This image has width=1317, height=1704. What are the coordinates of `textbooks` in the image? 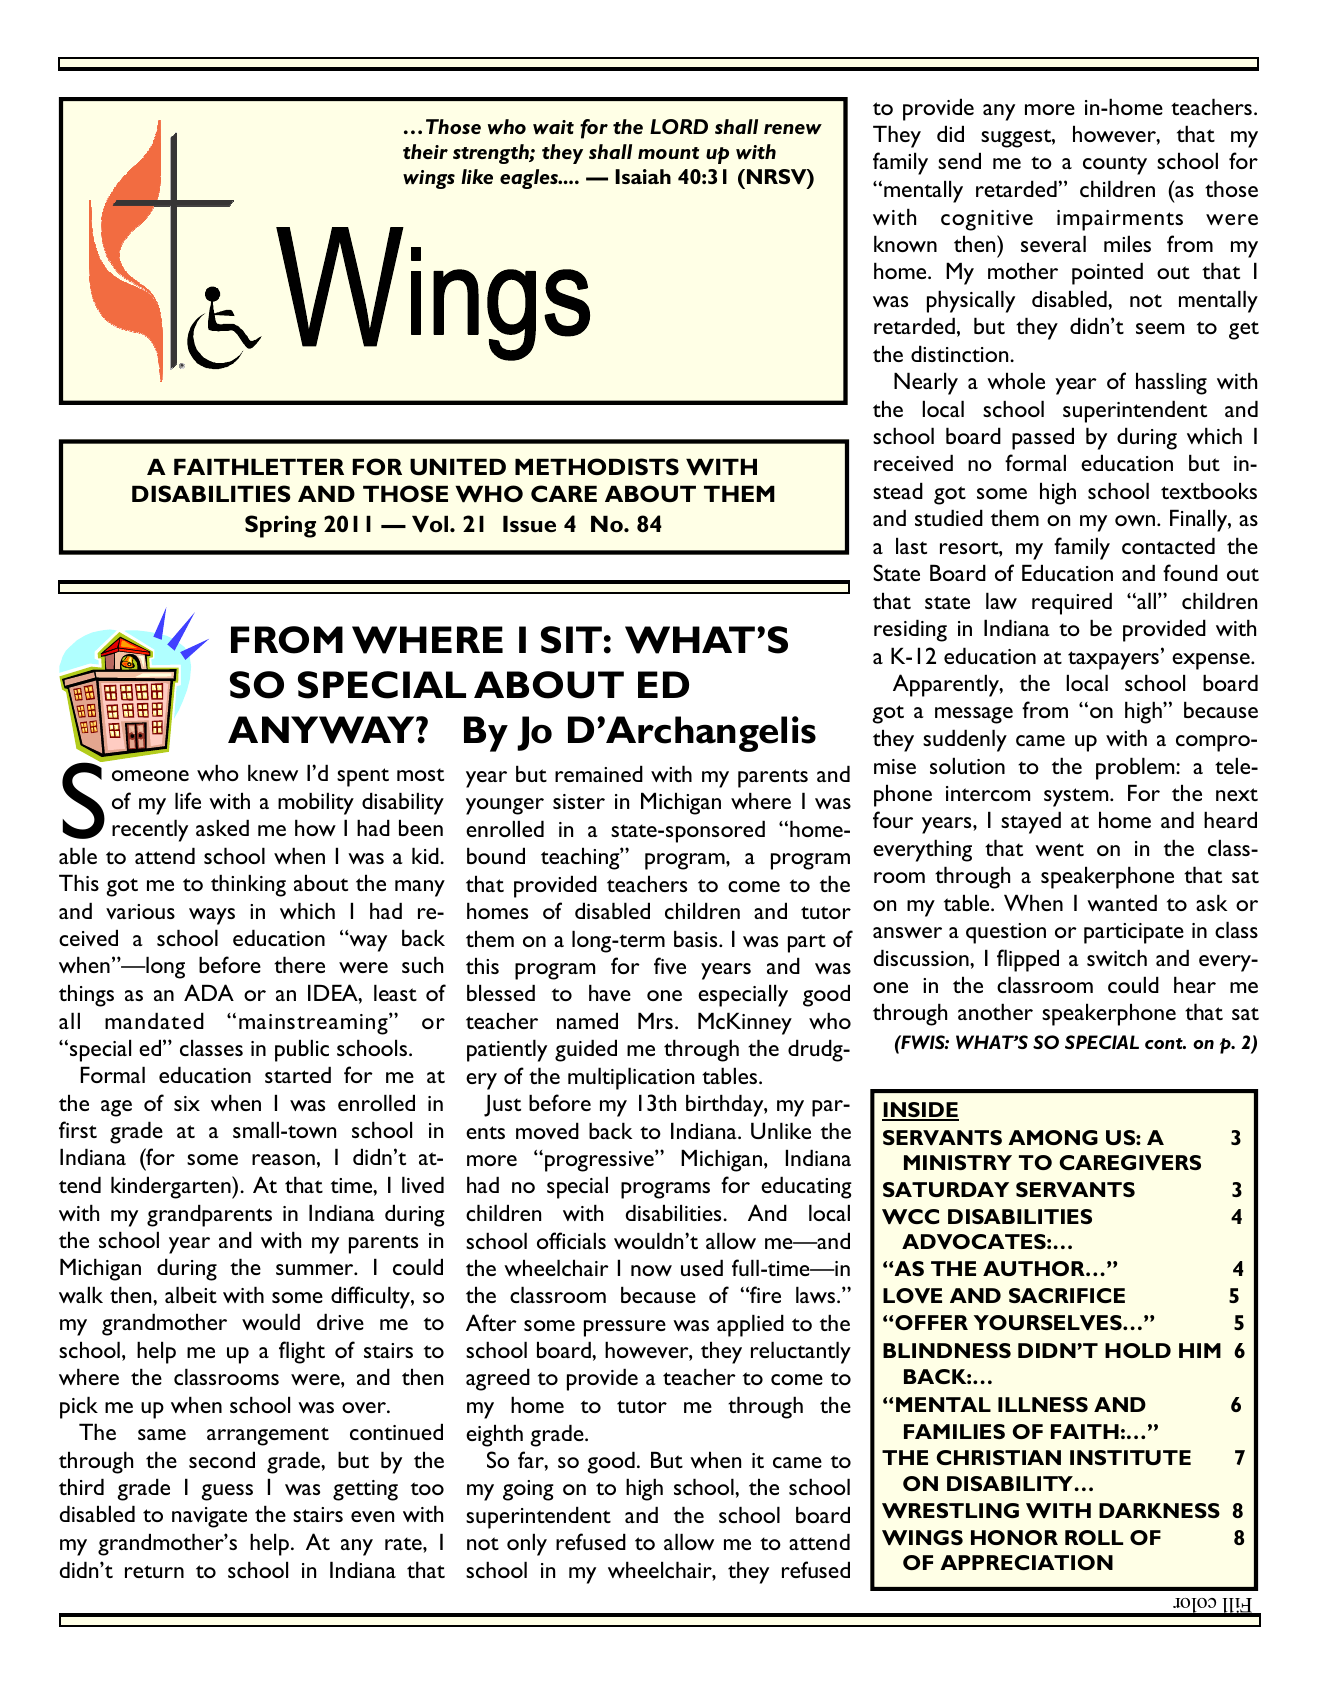 It's located at (1209, 490).
